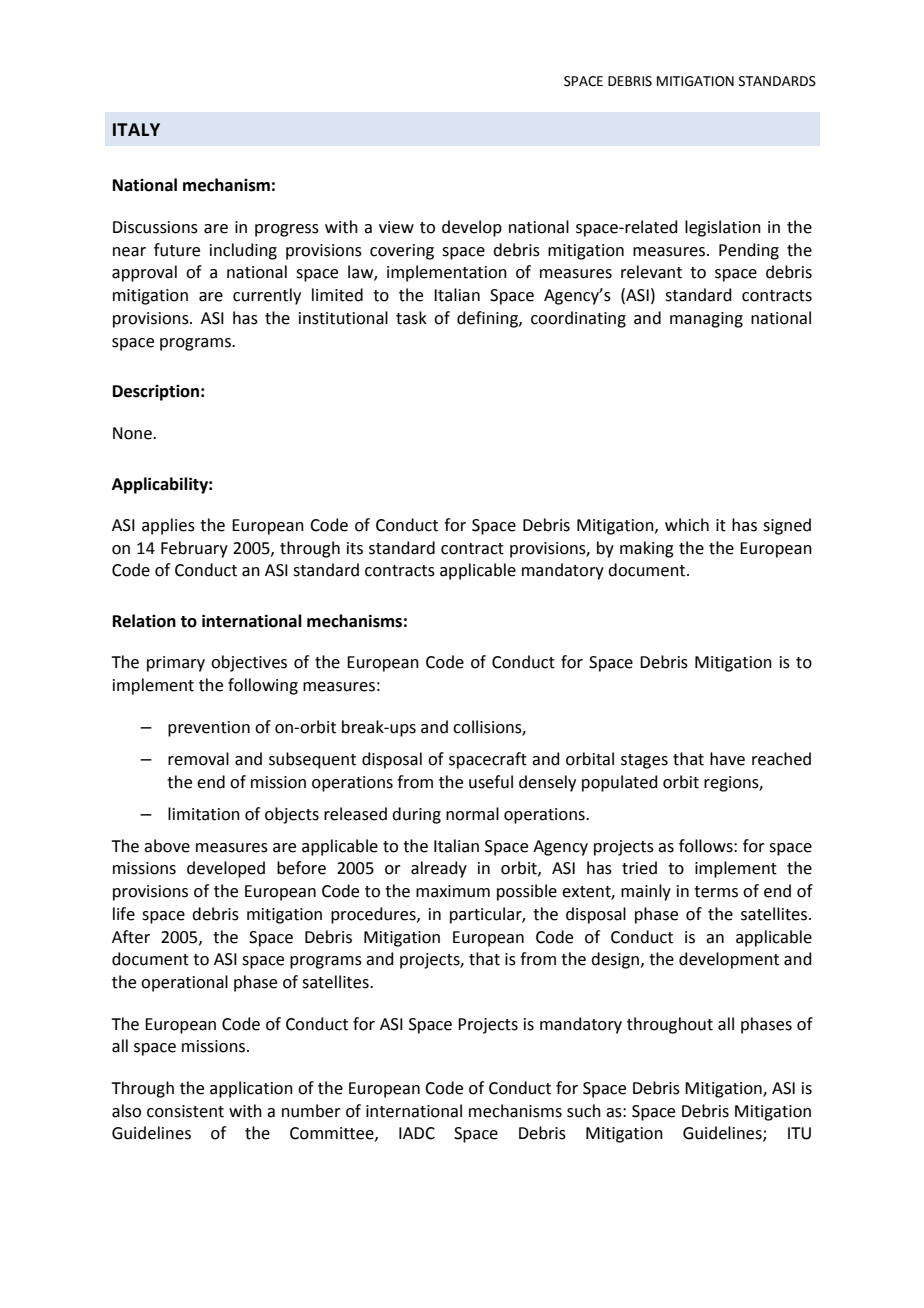 This document has width=924, height=1308. What do you see at coordinates (616, 960) in the document?
I see `design` at bounding box center [616, 960].
